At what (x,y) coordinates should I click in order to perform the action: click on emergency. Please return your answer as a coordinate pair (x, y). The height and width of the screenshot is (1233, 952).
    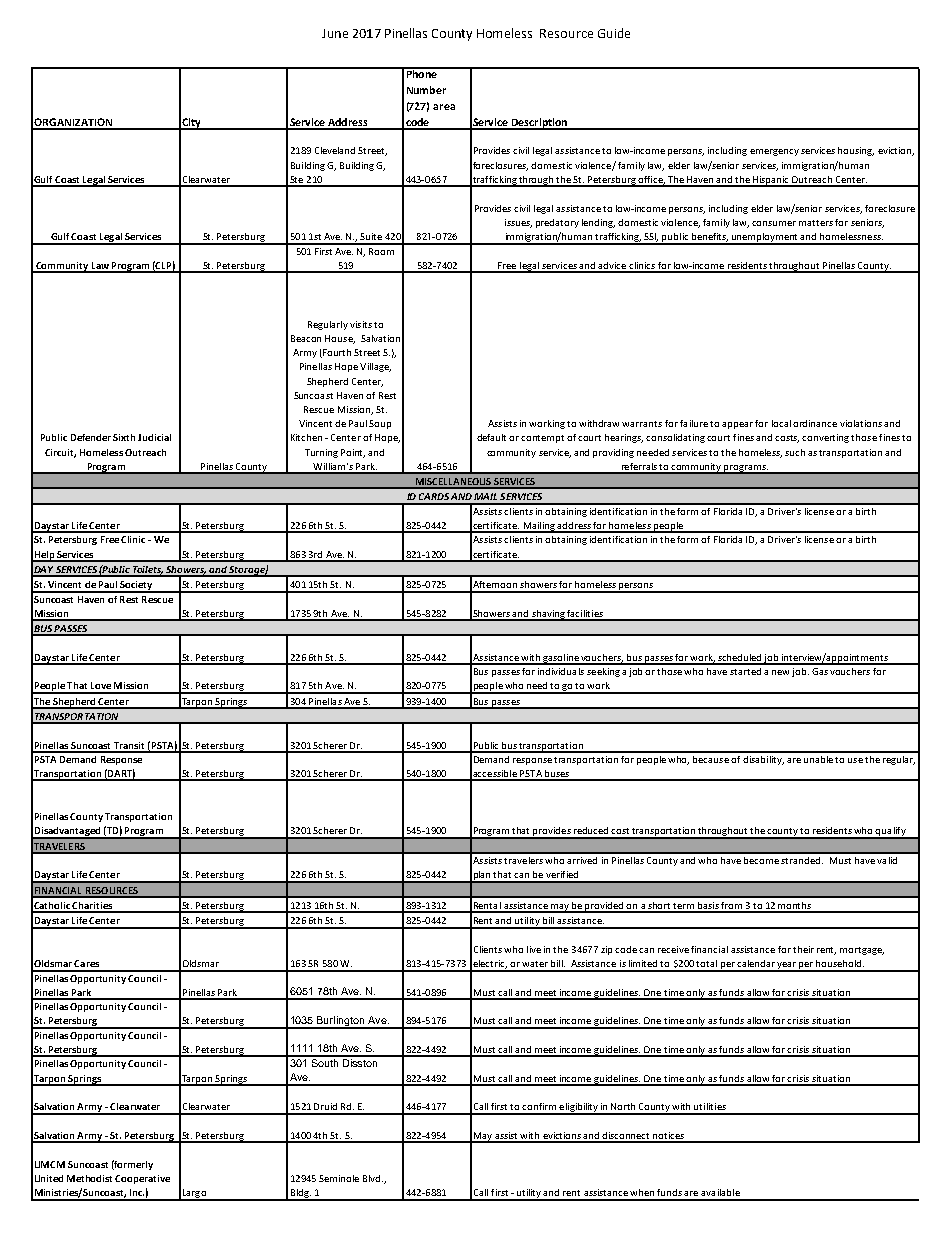
    Looking at the image, I should click on (774, 152).
